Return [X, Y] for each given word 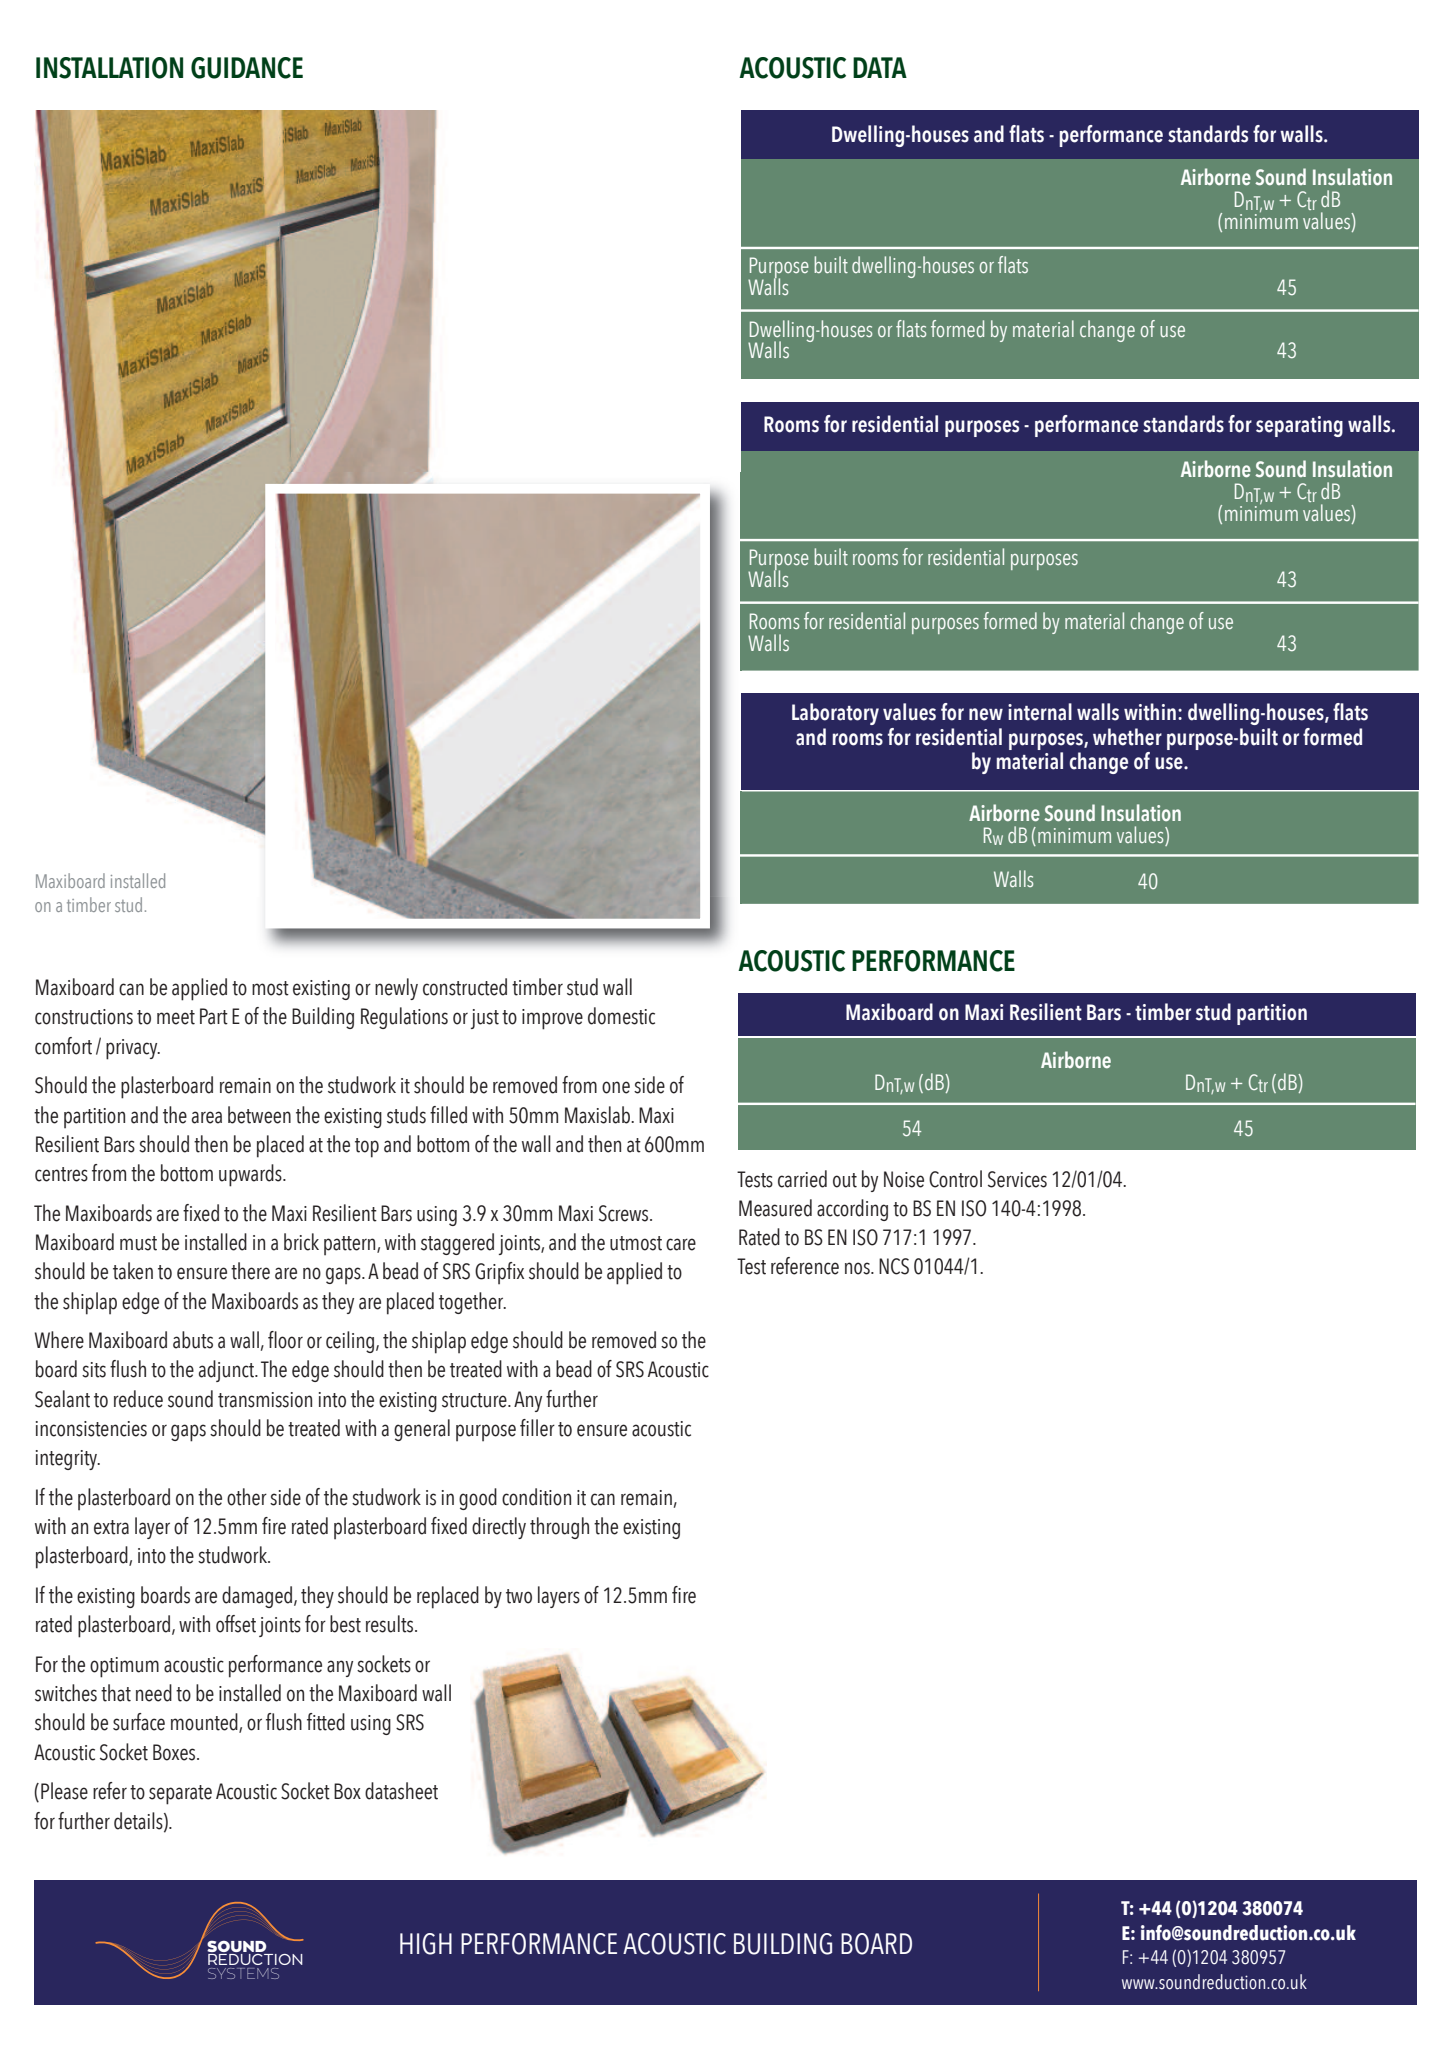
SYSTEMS [243, 1973]
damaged [258, 1597]
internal [1040, 712]
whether [1127, 737]
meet [176, 1017]
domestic [621, 1016]
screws [625, 1213]
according [852, 1210]
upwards [251, 1175]
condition [536, 1497]
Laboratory [835, 714]
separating [1299, 426]
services [1017, 1179]
